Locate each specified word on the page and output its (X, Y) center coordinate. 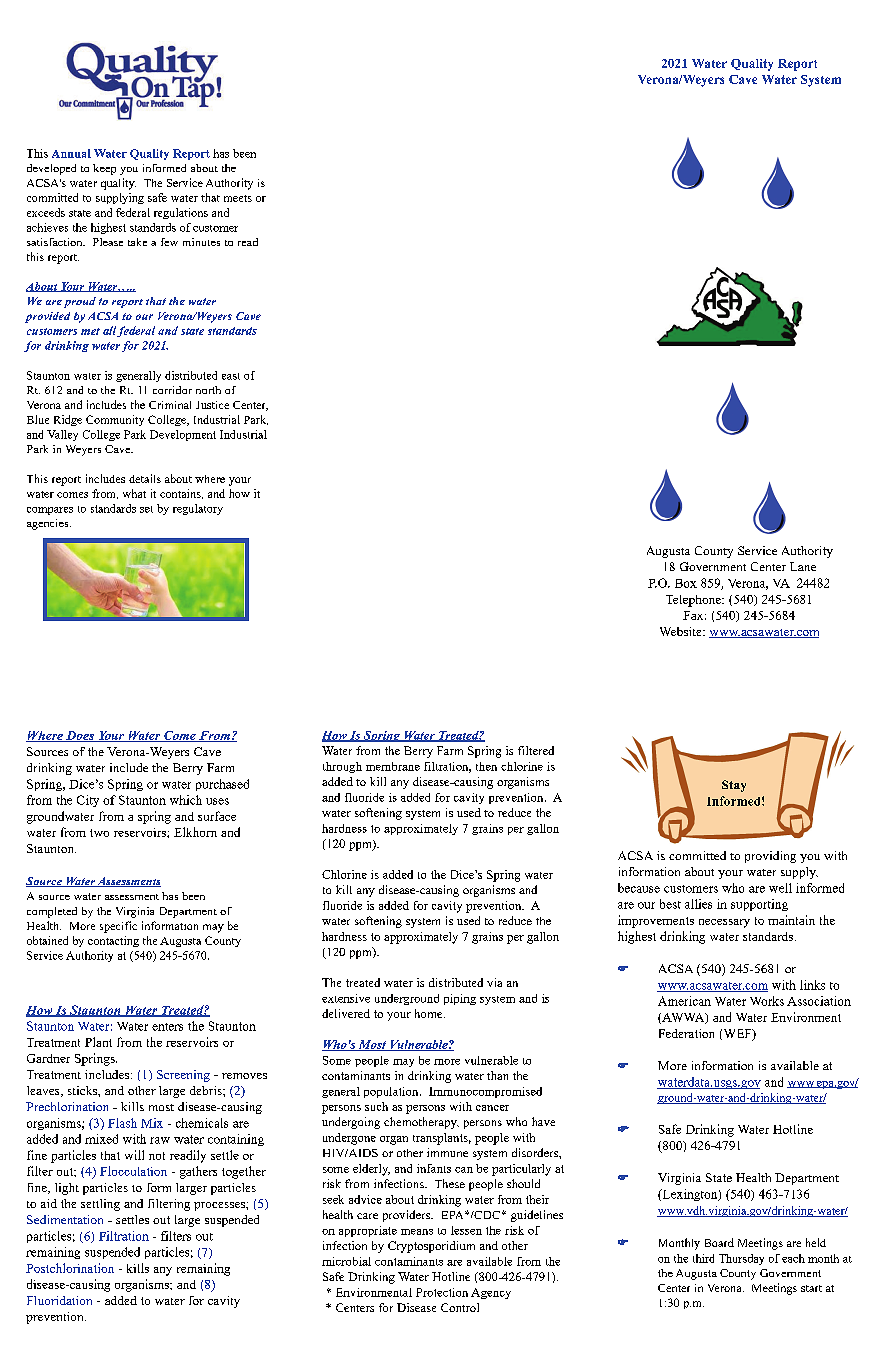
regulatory (198, 509)
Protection (442, 1292)
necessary (724, 923)
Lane (803, 566)
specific (118, 927)
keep (104, 169)
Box (686, 583)
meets (238, 198)
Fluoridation (59, 1300)
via (494, 982)
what (134, 493)
